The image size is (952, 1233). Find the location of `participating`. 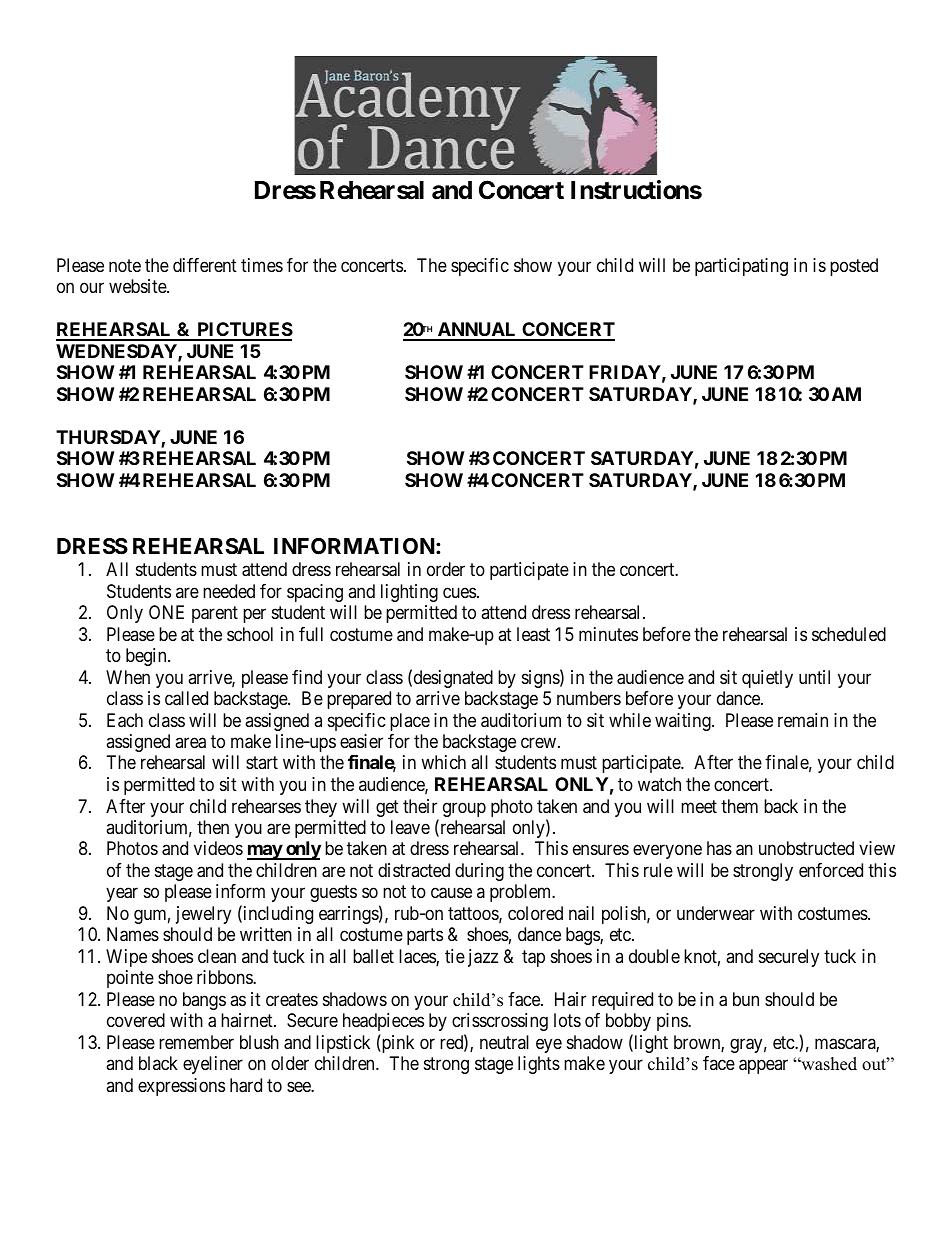

participating is located at coordinates (741, 267).
